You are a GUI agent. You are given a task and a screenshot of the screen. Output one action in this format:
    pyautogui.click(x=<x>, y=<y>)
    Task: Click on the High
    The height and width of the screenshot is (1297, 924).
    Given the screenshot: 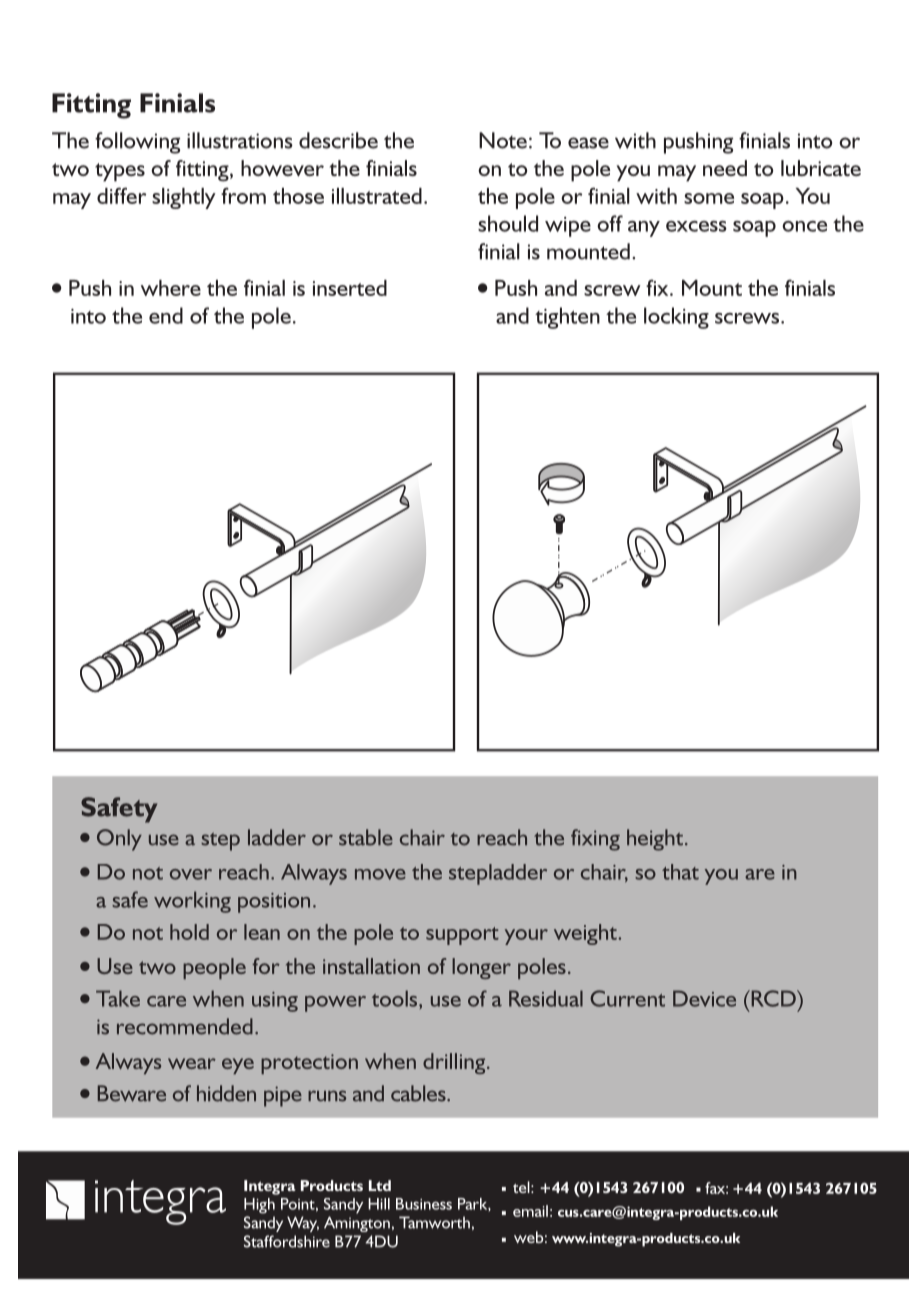 What is the action you would take?
    pyautogui.click(x=259, y=1206)
